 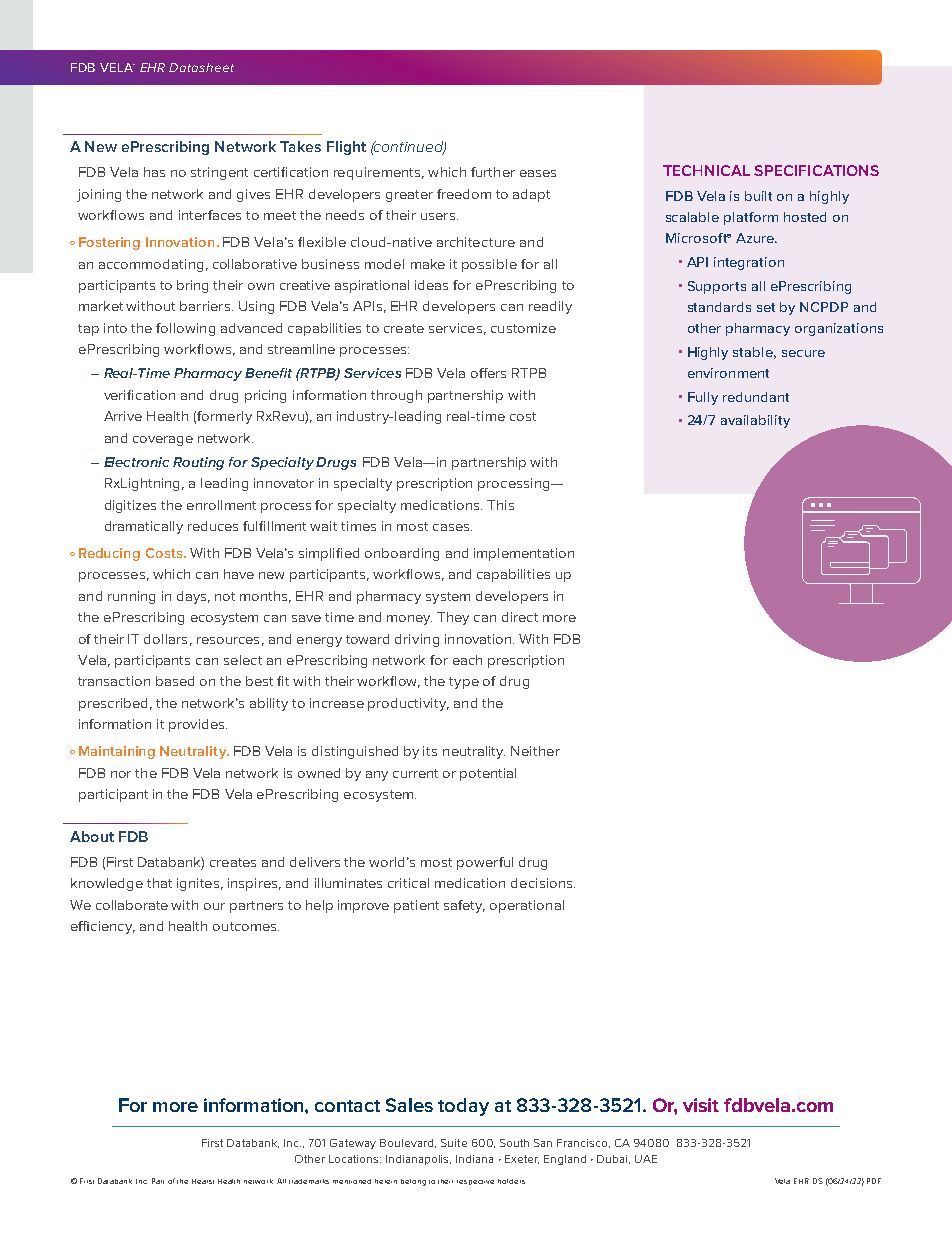 I want to click on SPECIFICATIONS, so click(x=816, y=170).
